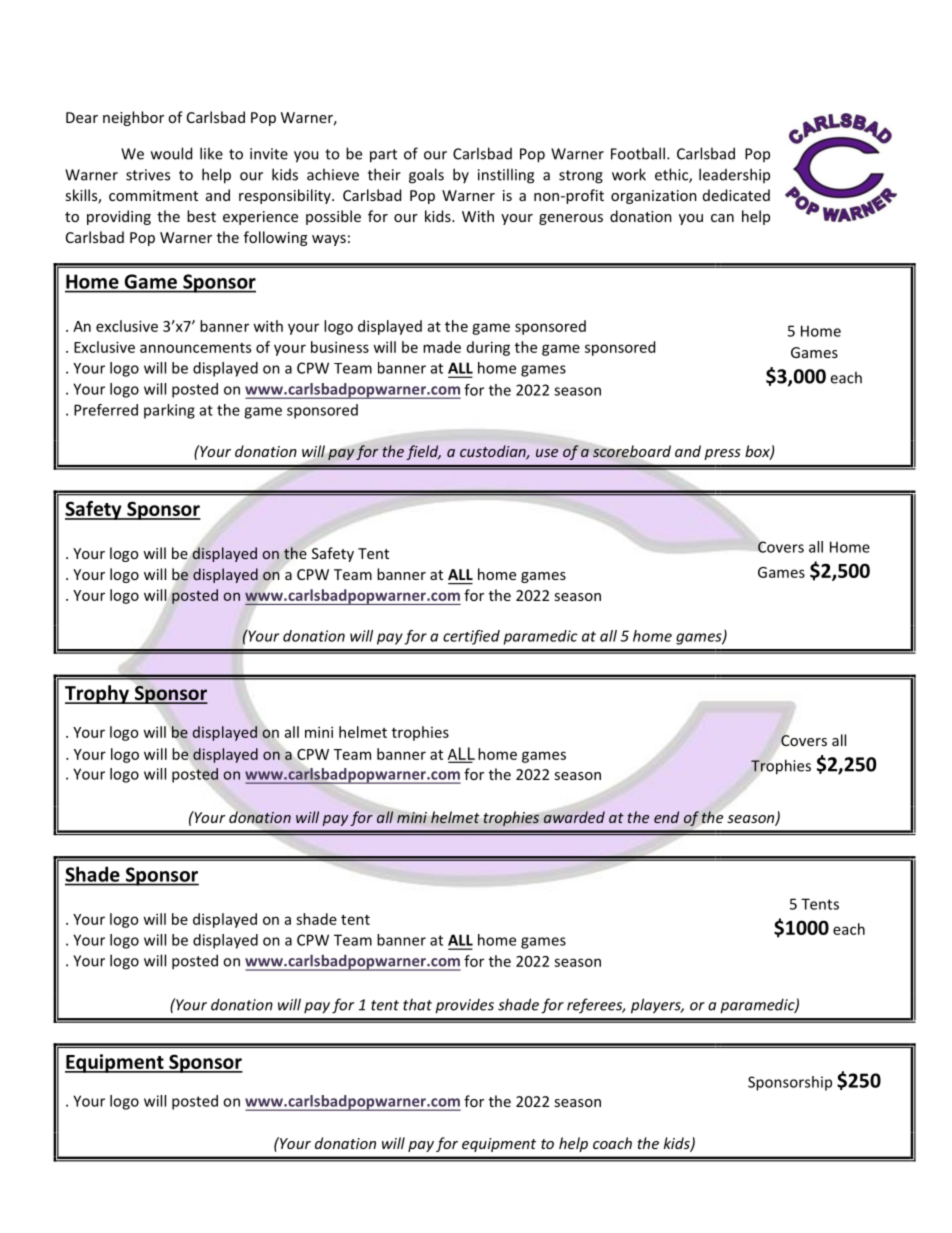  Describe the element at coordinates (464, 1006) in the screenshot. I see `provides` at that location.
